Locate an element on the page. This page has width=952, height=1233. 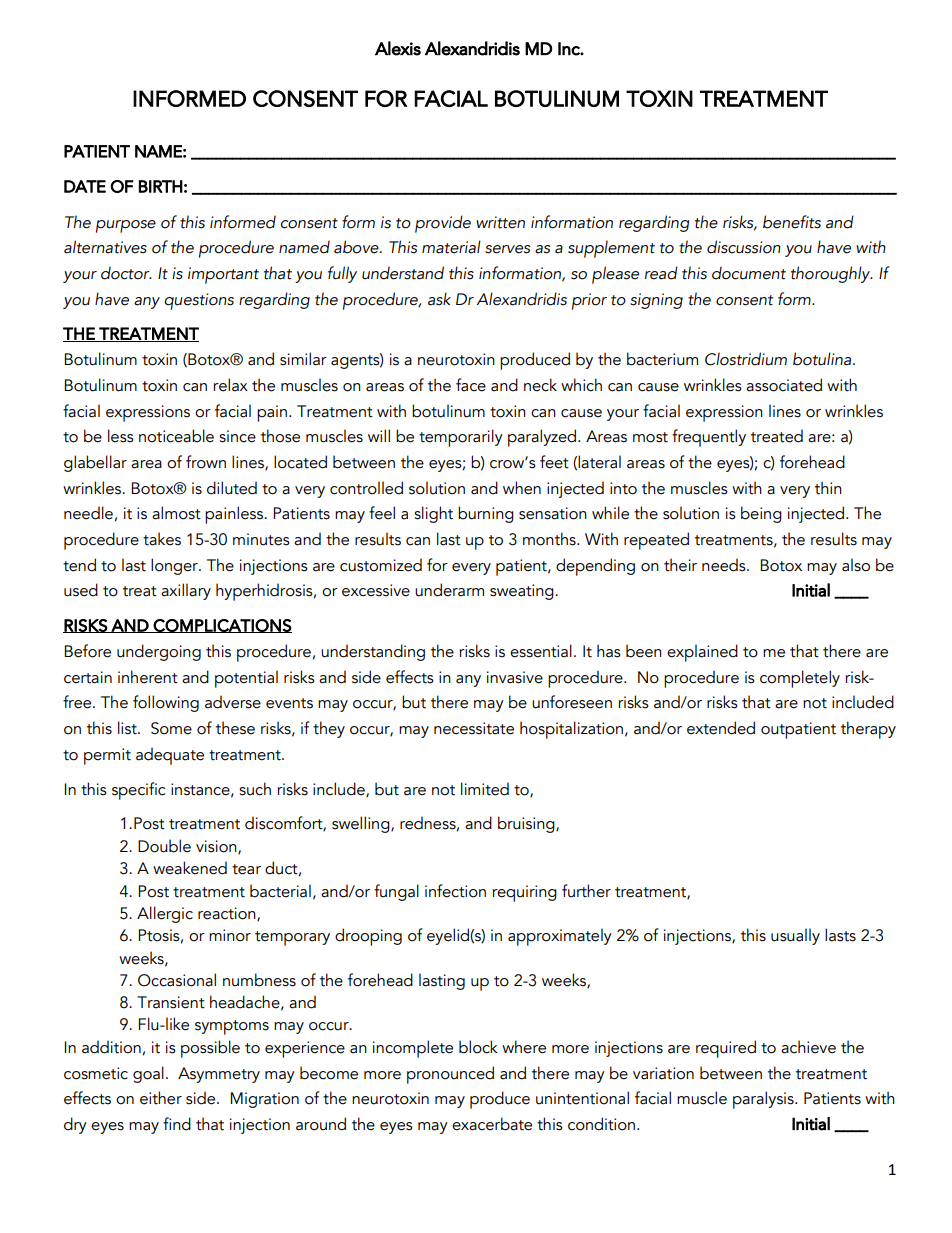
Alexis is located at coordinates (398, 48).
